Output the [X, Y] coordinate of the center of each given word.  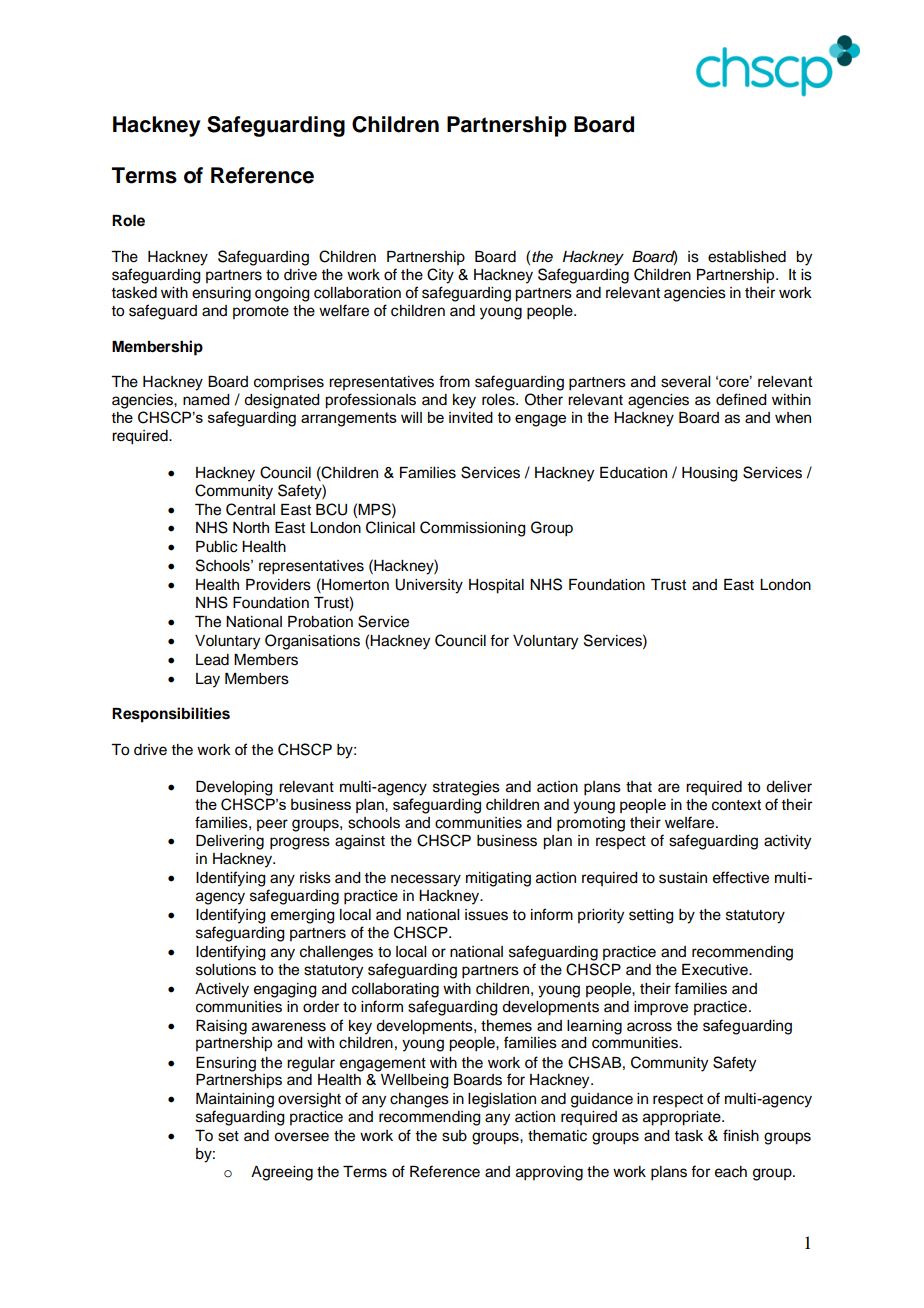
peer [272, 825]
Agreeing [282, 1173]
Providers [278, 585]
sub [454, 1136]
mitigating [498, 879]
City [440, 276]
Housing [710, 474]
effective [741, 877]
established [747, 257]
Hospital [496, 586]
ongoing [282, 294]
